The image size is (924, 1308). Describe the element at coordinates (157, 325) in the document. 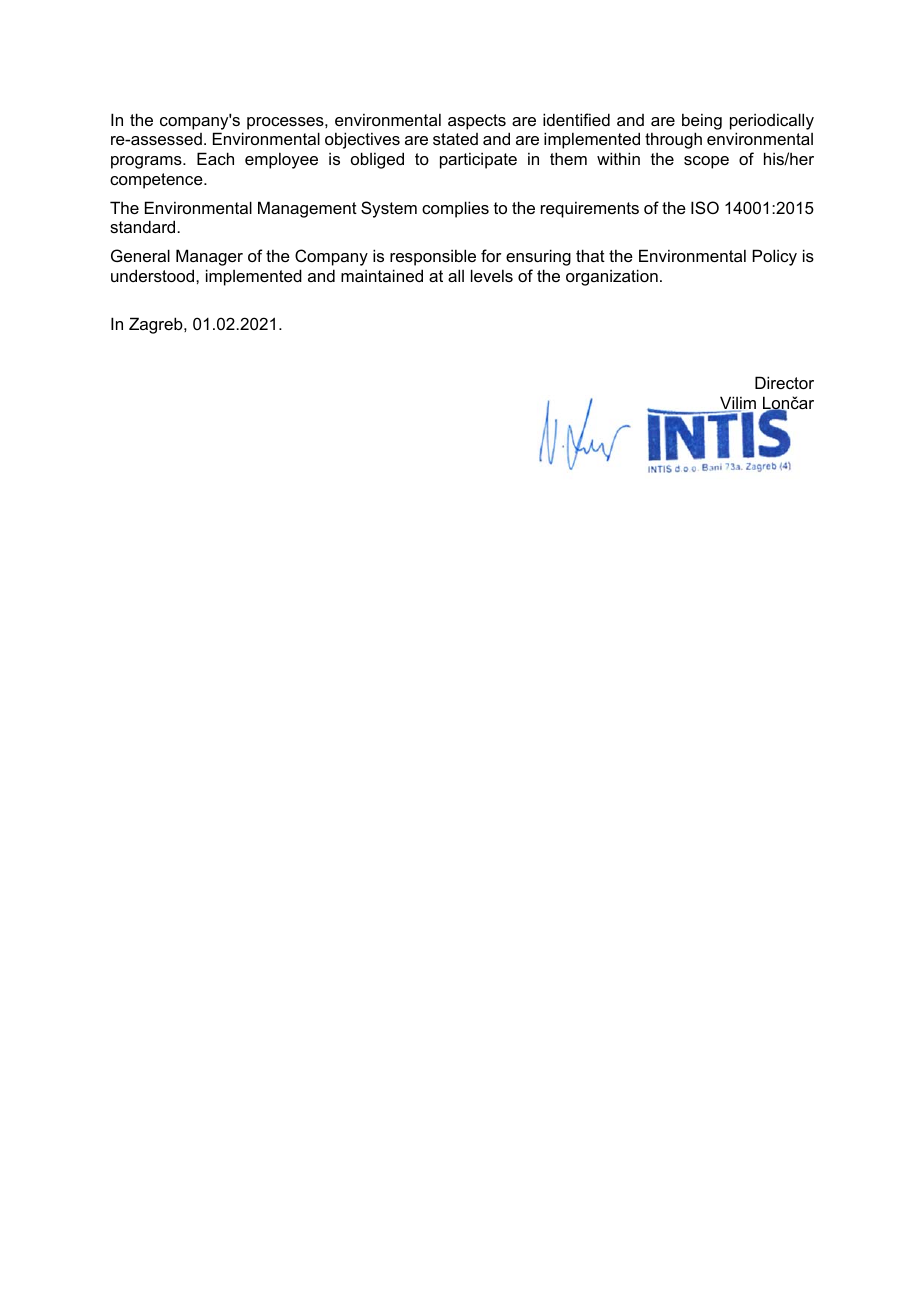

I see `Zagreb` at that location.
